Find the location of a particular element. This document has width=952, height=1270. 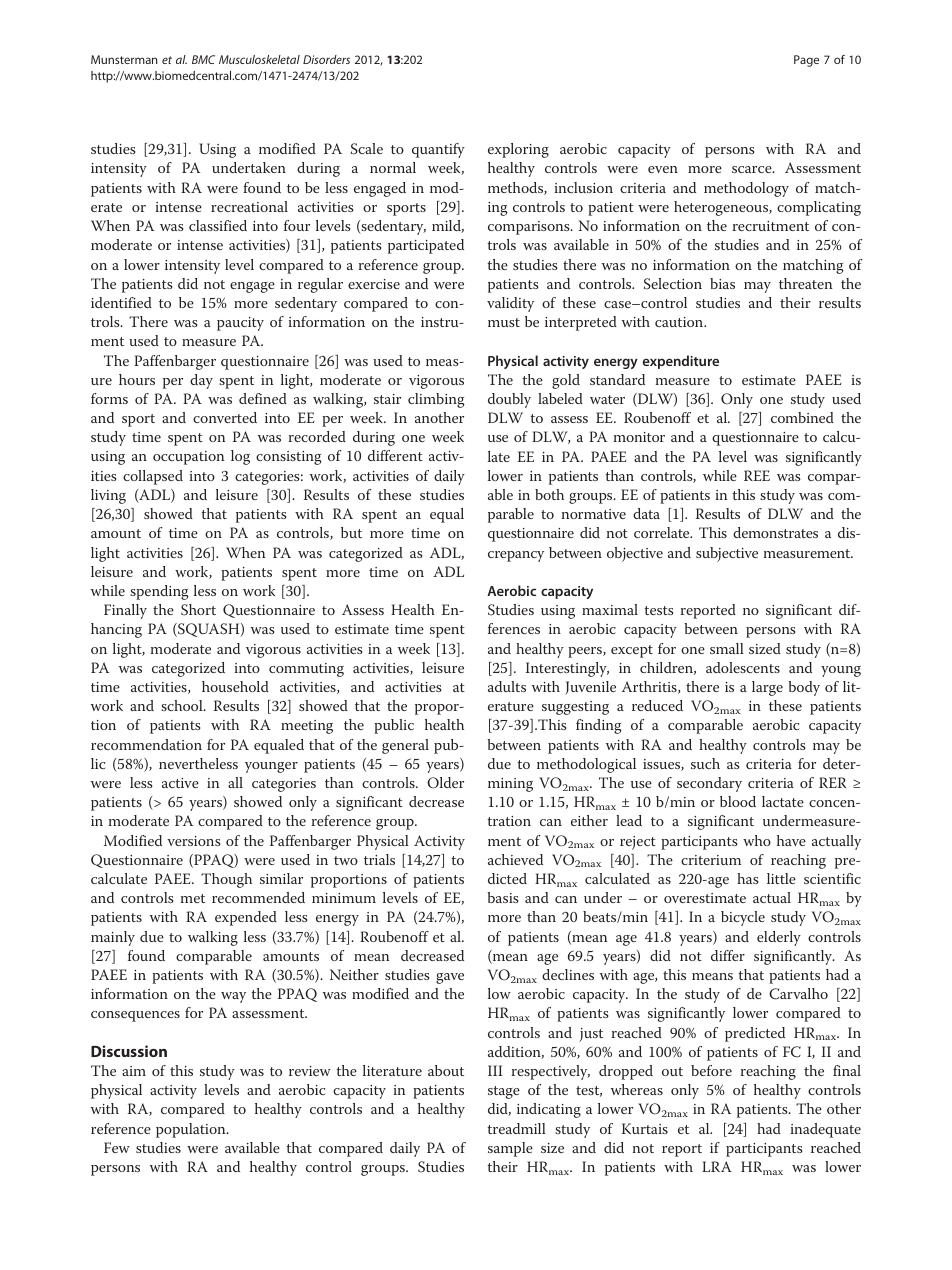

BMC is located at coordinates (203, 59).
